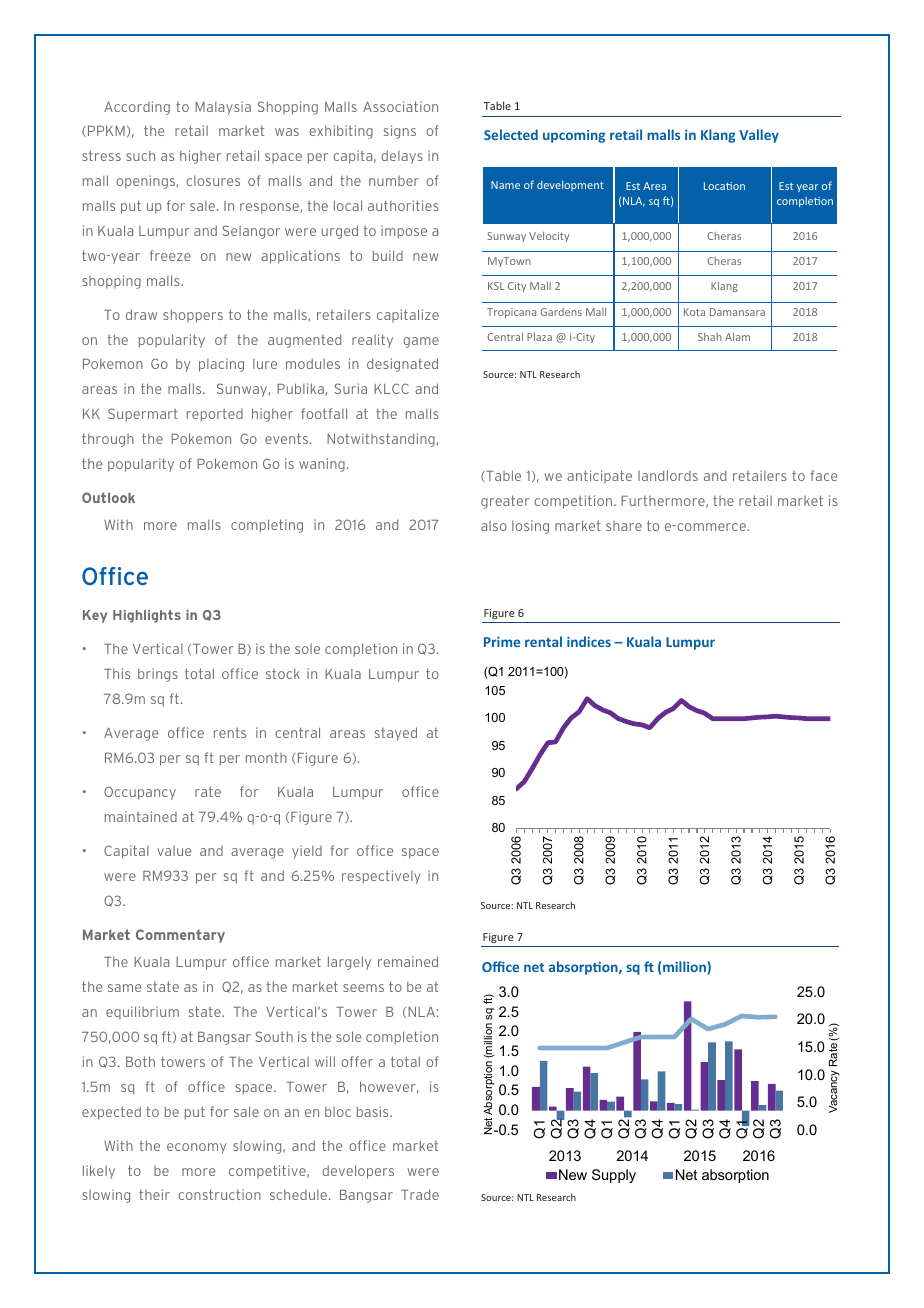 The height and width of the screenshot is (1308, 924). What do you see at coordinates (511, 134) in the screenshot?
I see `Selected` at bounding box center [511, 134].
